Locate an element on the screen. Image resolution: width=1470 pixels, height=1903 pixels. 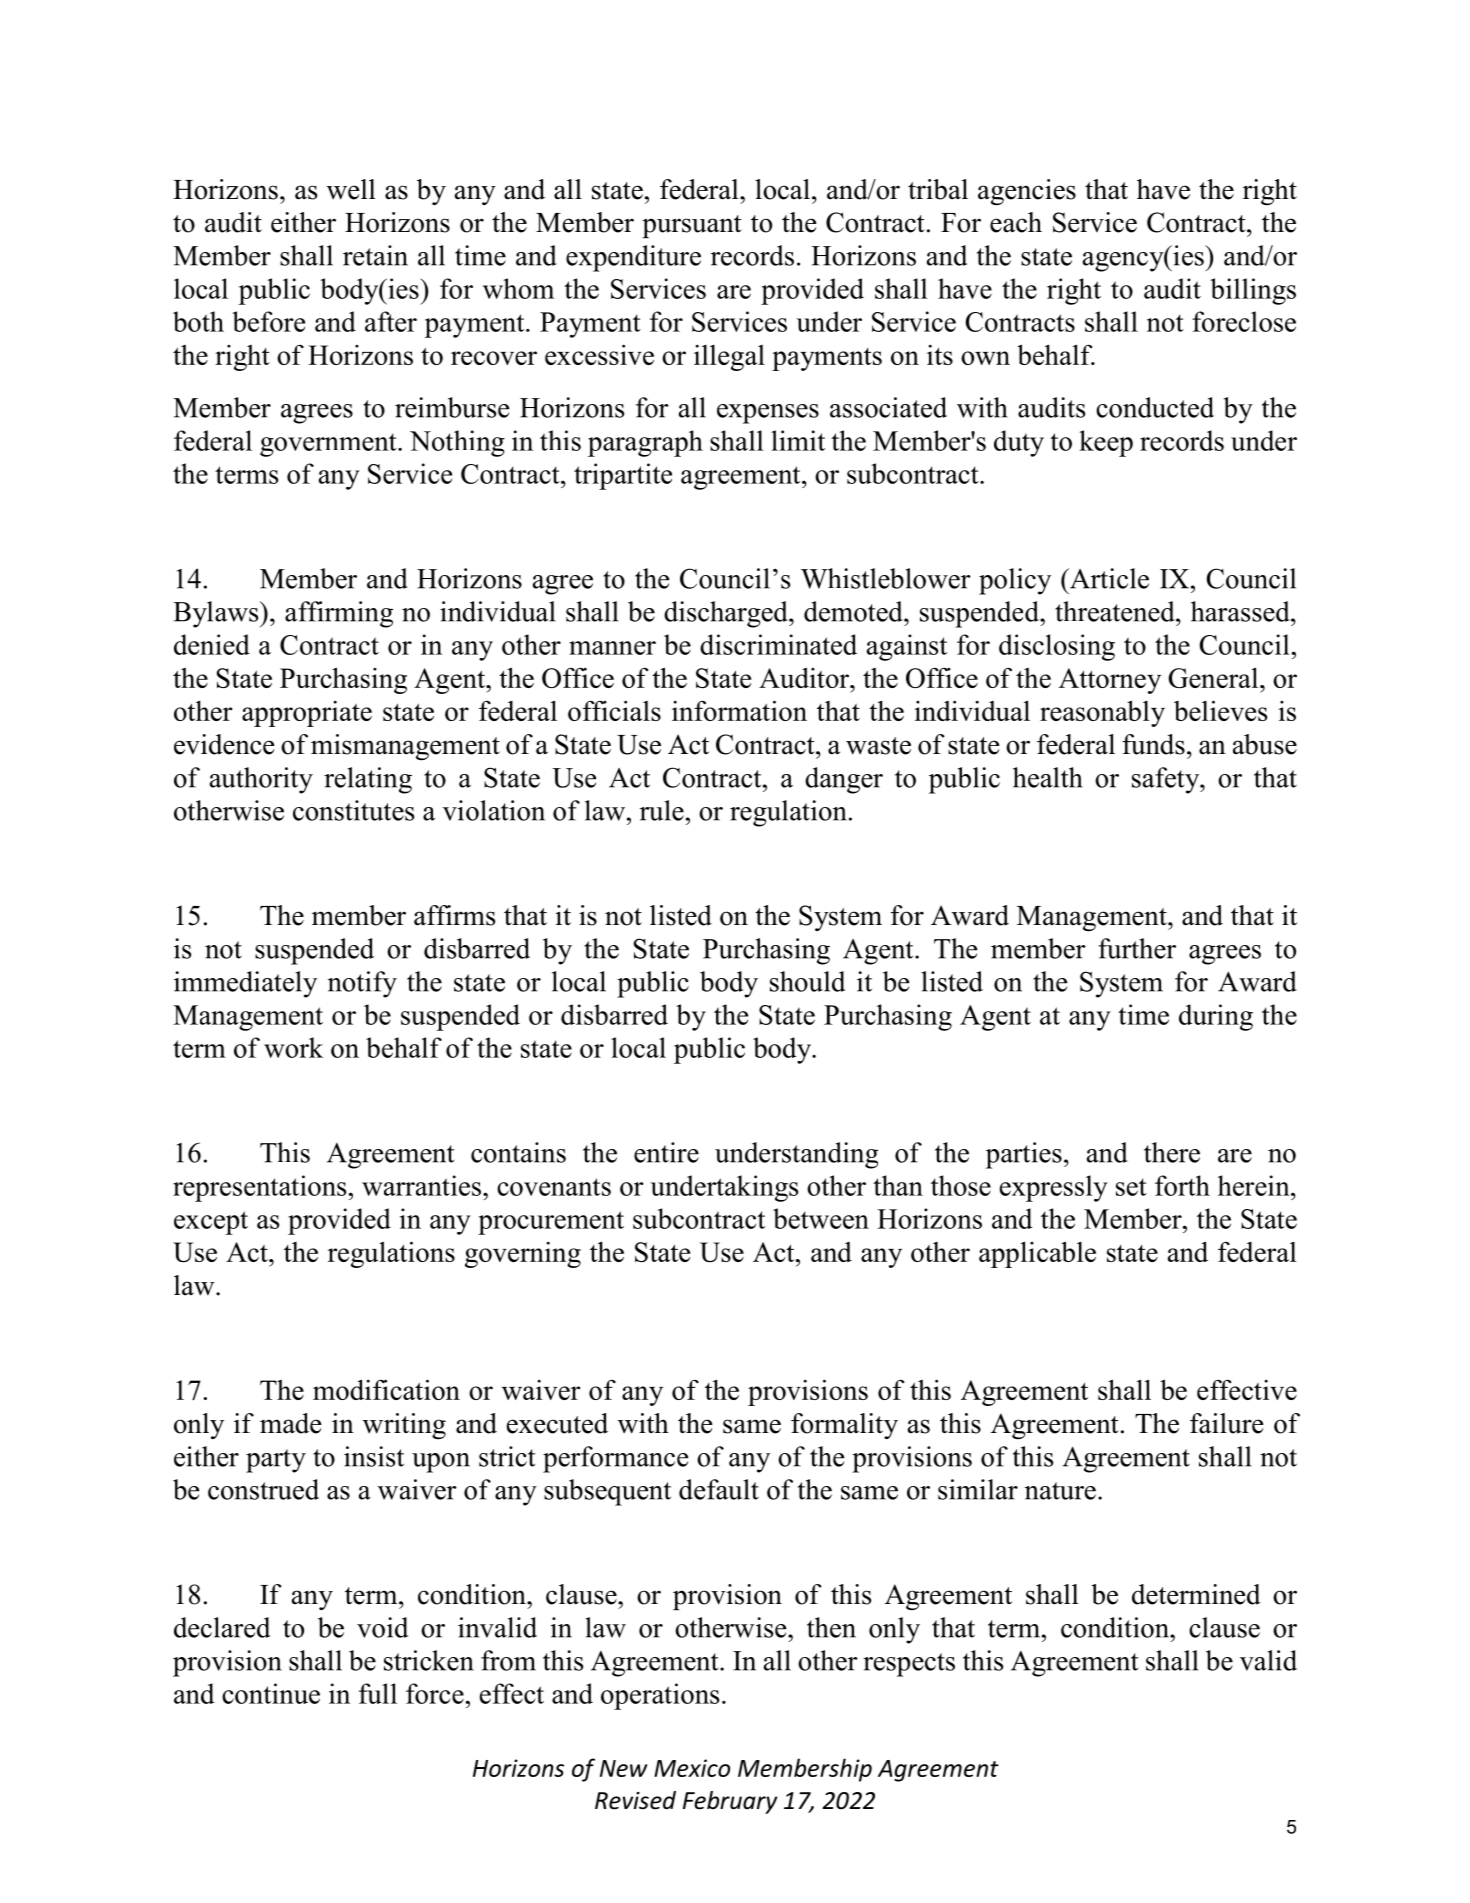
pursuant is located at coordinates (692, 226).
